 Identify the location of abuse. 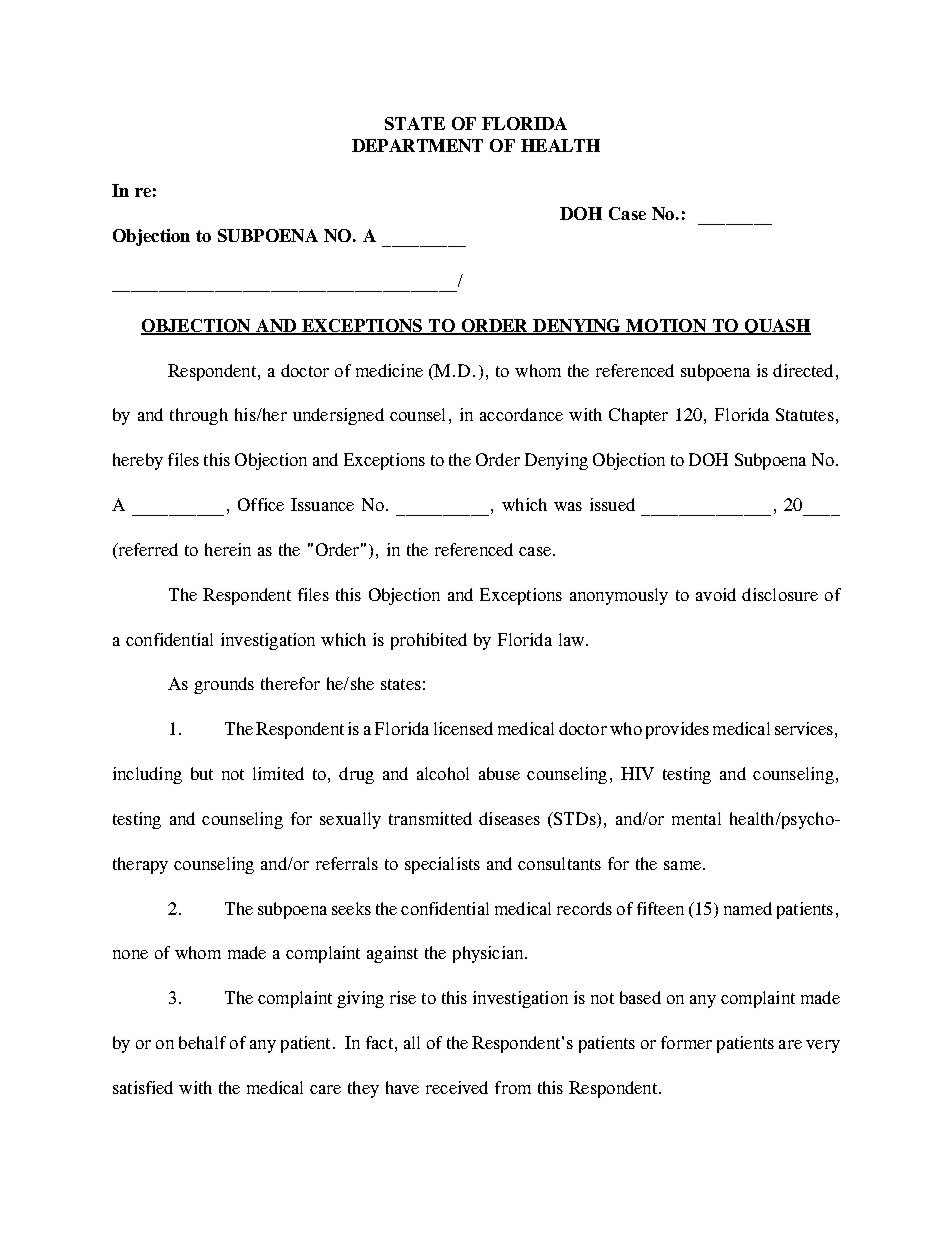
(499, 773).
